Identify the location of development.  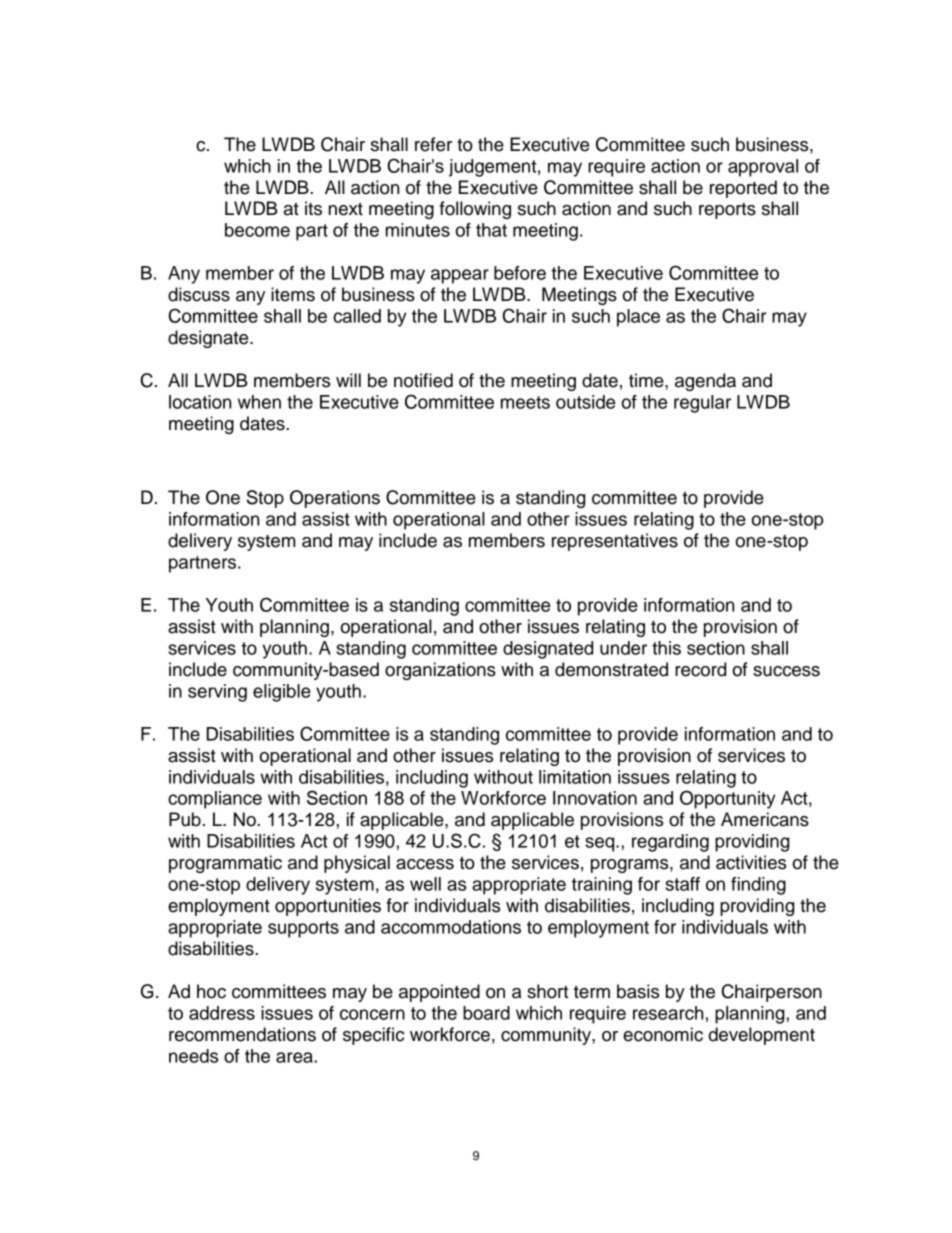
(762, 1036).
